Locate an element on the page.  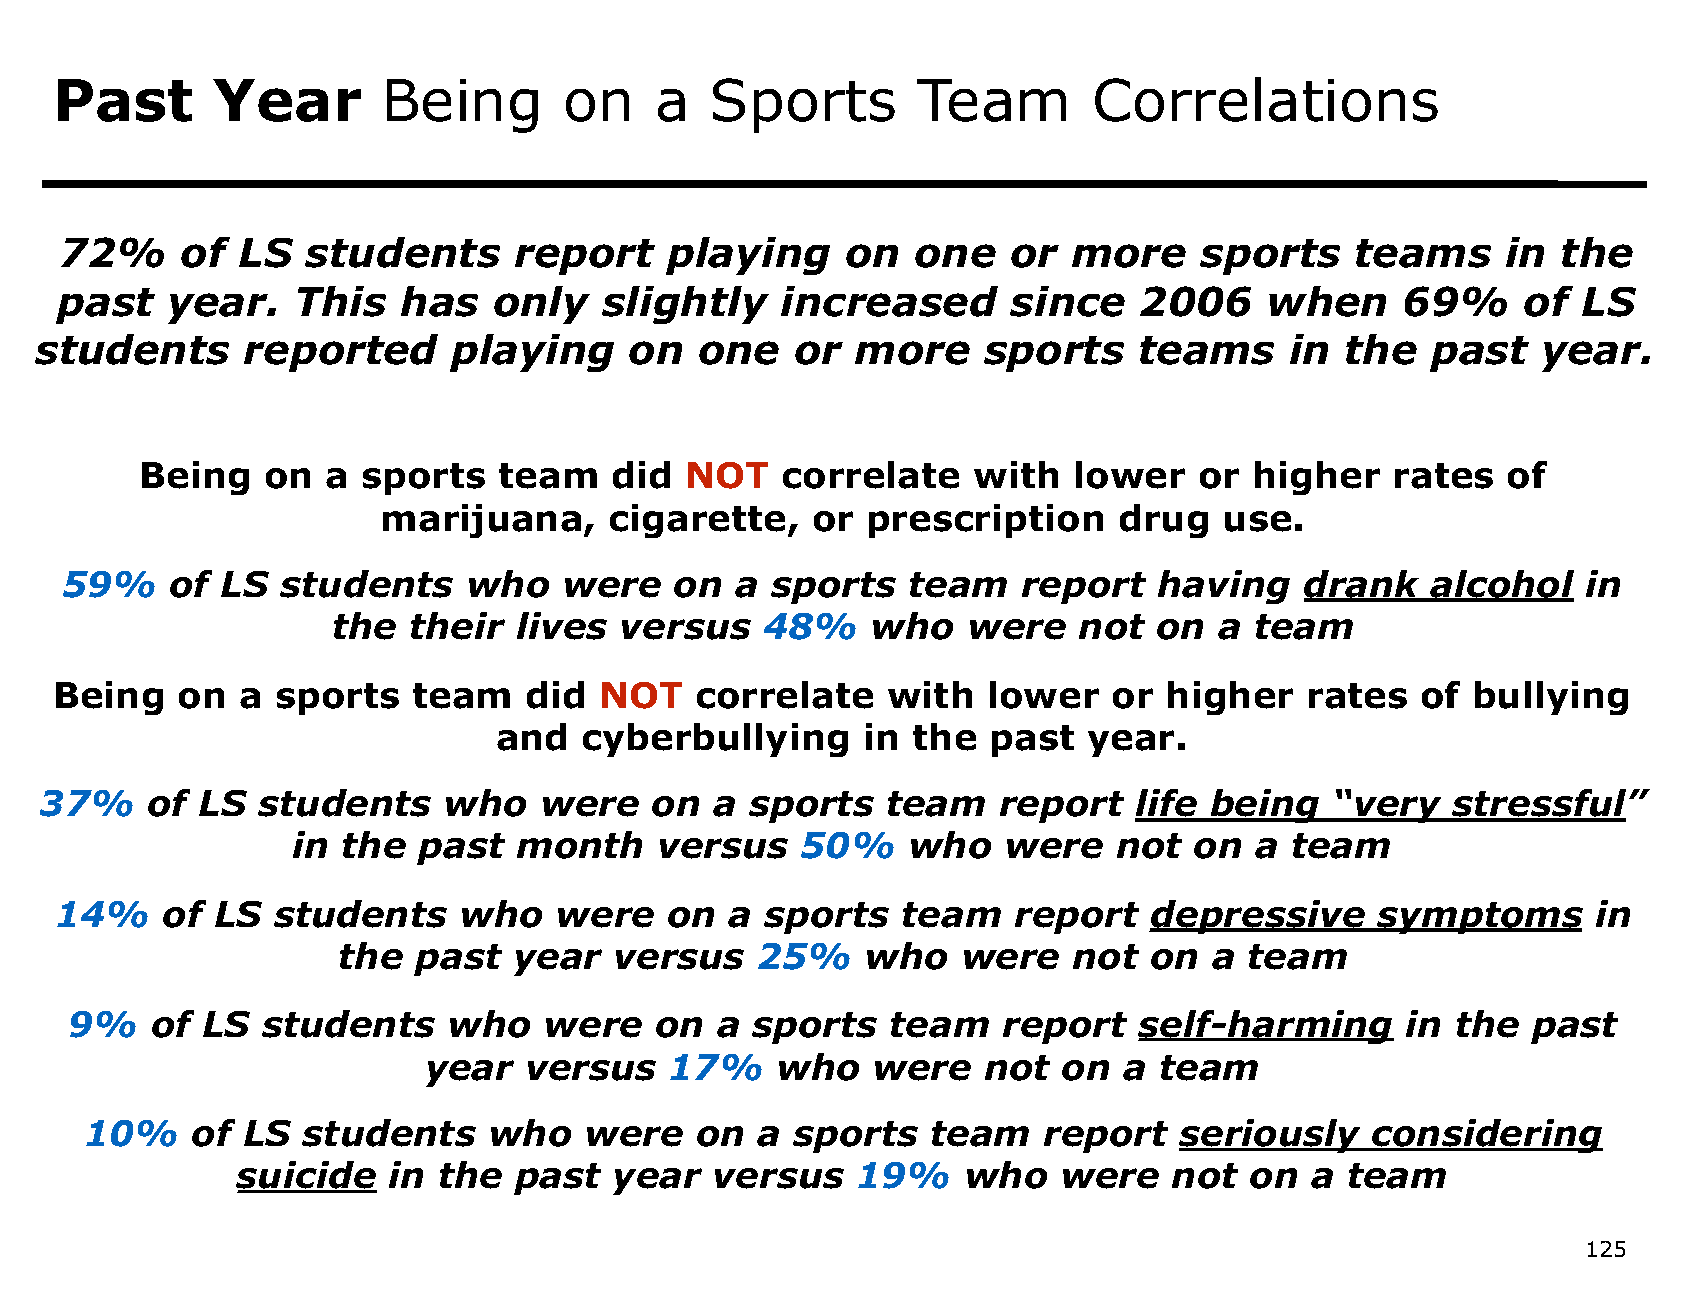
their is located at coordinates (458, 626).
